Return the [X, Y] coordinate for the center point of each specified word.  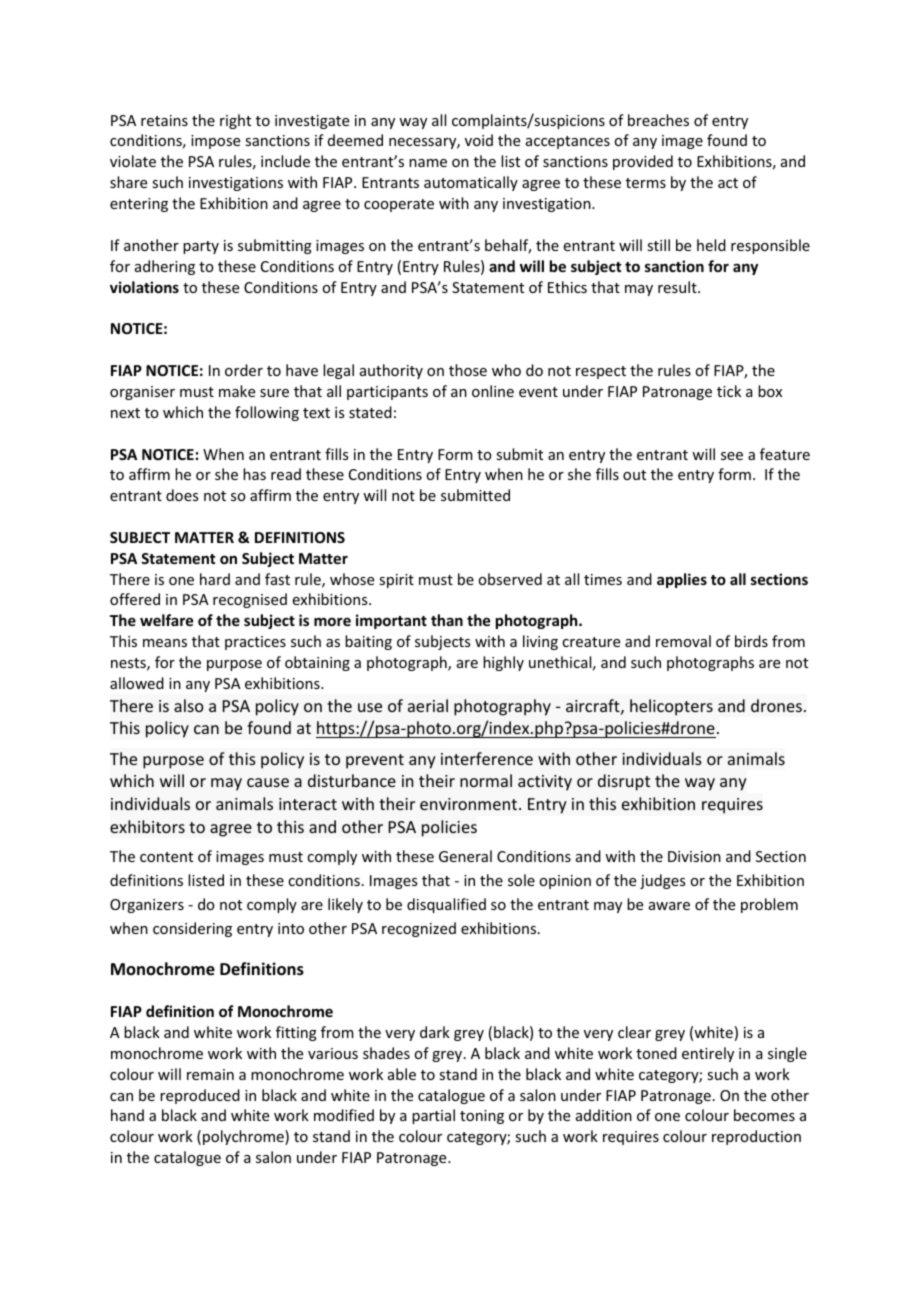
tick [729, 391]
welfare [166, 620]
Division [694, 856]
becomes [764, 1115]
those [468, 370]
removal [683, 641]
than [447, 620]
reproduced [200, 1096]
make [237, 391]
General [465, 856]
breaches [658, 120]
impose [215, 142]
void [479, 140]
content [166, 857]
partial [433, 1116]
